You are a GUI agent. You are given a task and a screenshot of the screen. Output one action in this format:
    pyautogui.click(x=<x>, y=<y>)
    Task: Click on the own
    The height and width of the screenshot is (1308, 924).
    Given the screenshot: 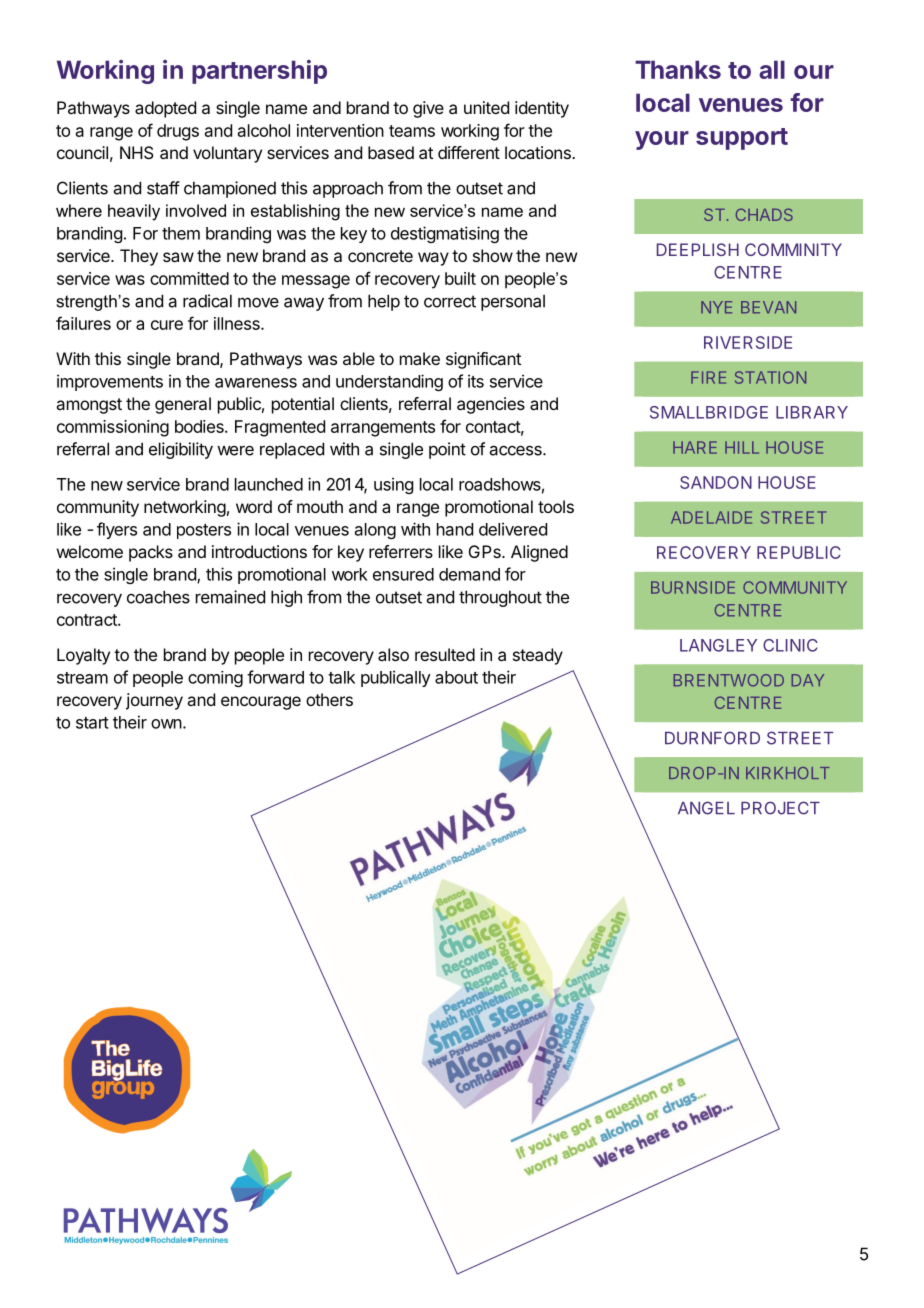 What is the action you would take?
    pyautogui.click(x=166, y=724)
